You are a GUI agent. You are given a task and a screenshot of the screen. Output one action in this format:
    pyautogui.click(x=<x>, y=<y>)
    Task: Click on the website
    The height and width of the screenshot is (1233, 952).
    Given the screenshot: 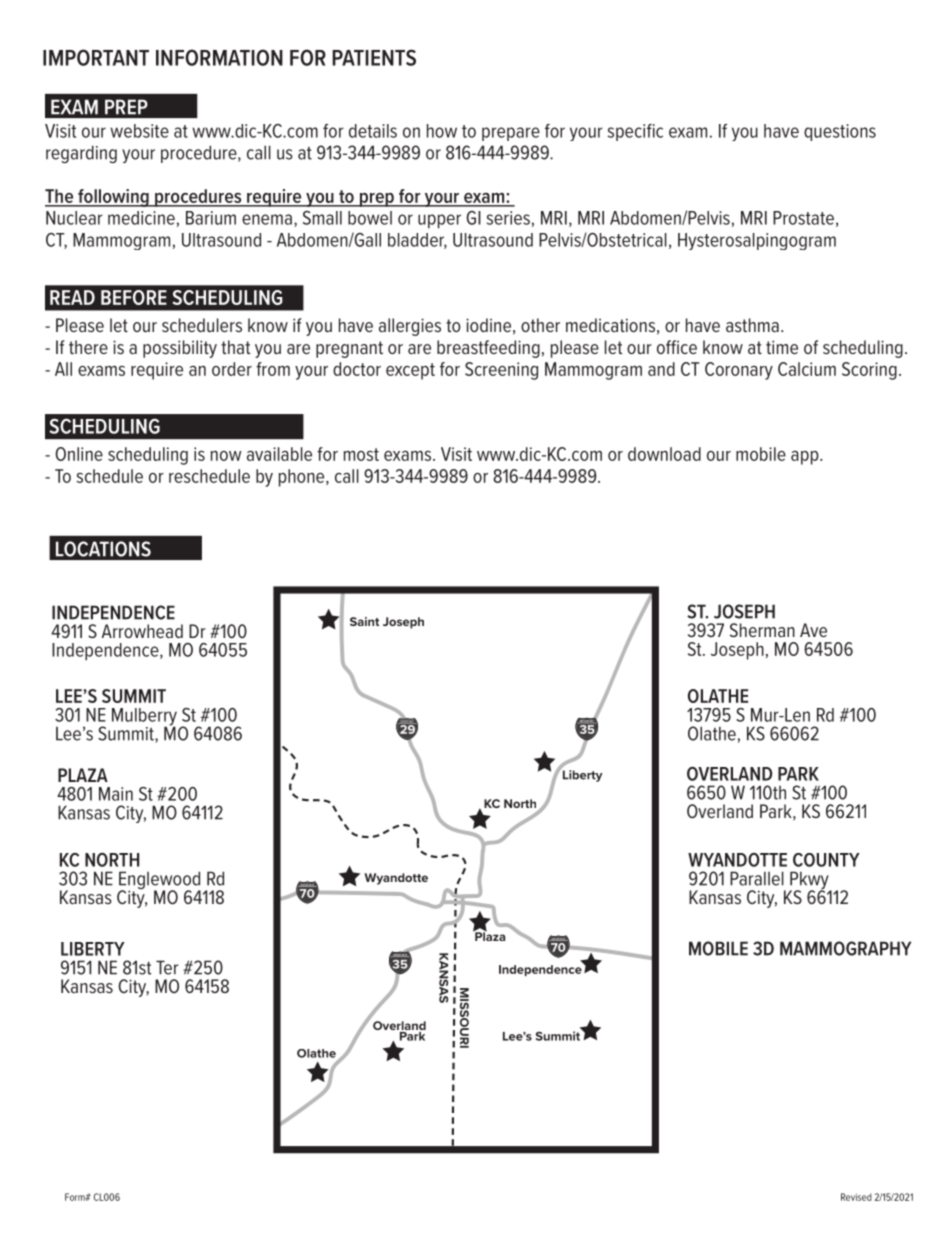 What is the action you would take?
    pyautogui.click(x=139, y=131)
